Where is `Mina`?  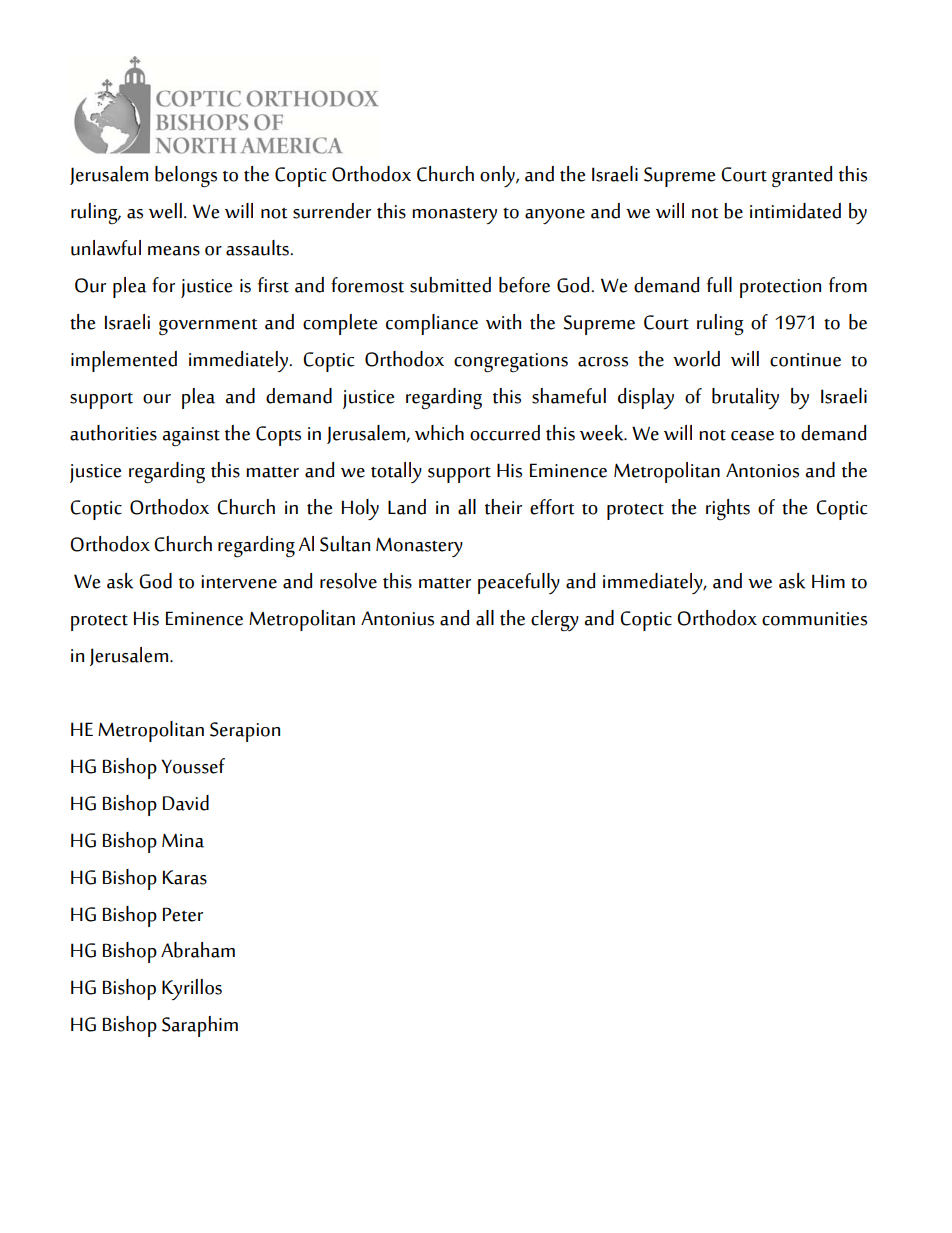 Mina is located at coordinates (183, 840).
